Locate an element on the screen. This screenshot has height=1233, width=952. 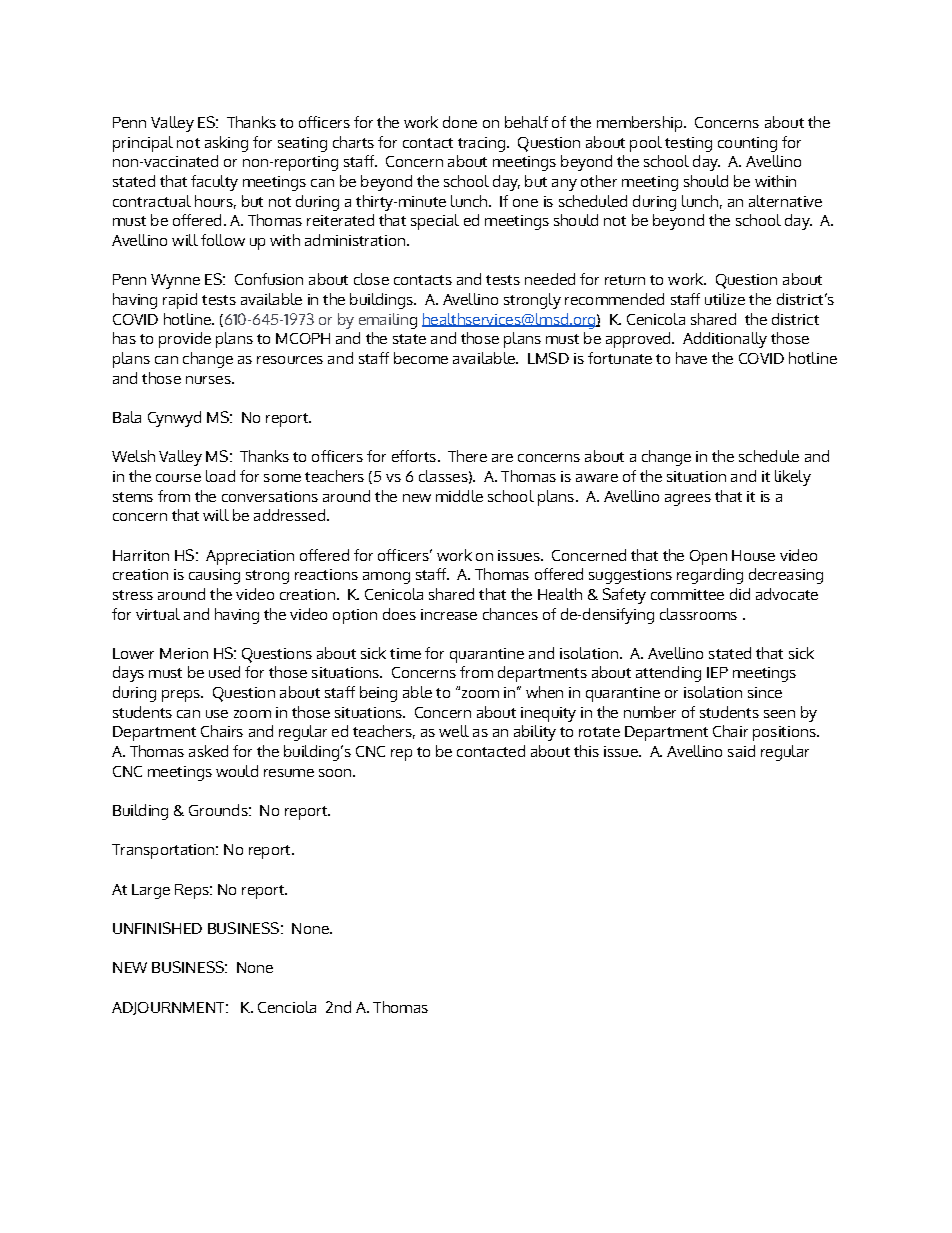
middle is located at coordinates (459, 496).
